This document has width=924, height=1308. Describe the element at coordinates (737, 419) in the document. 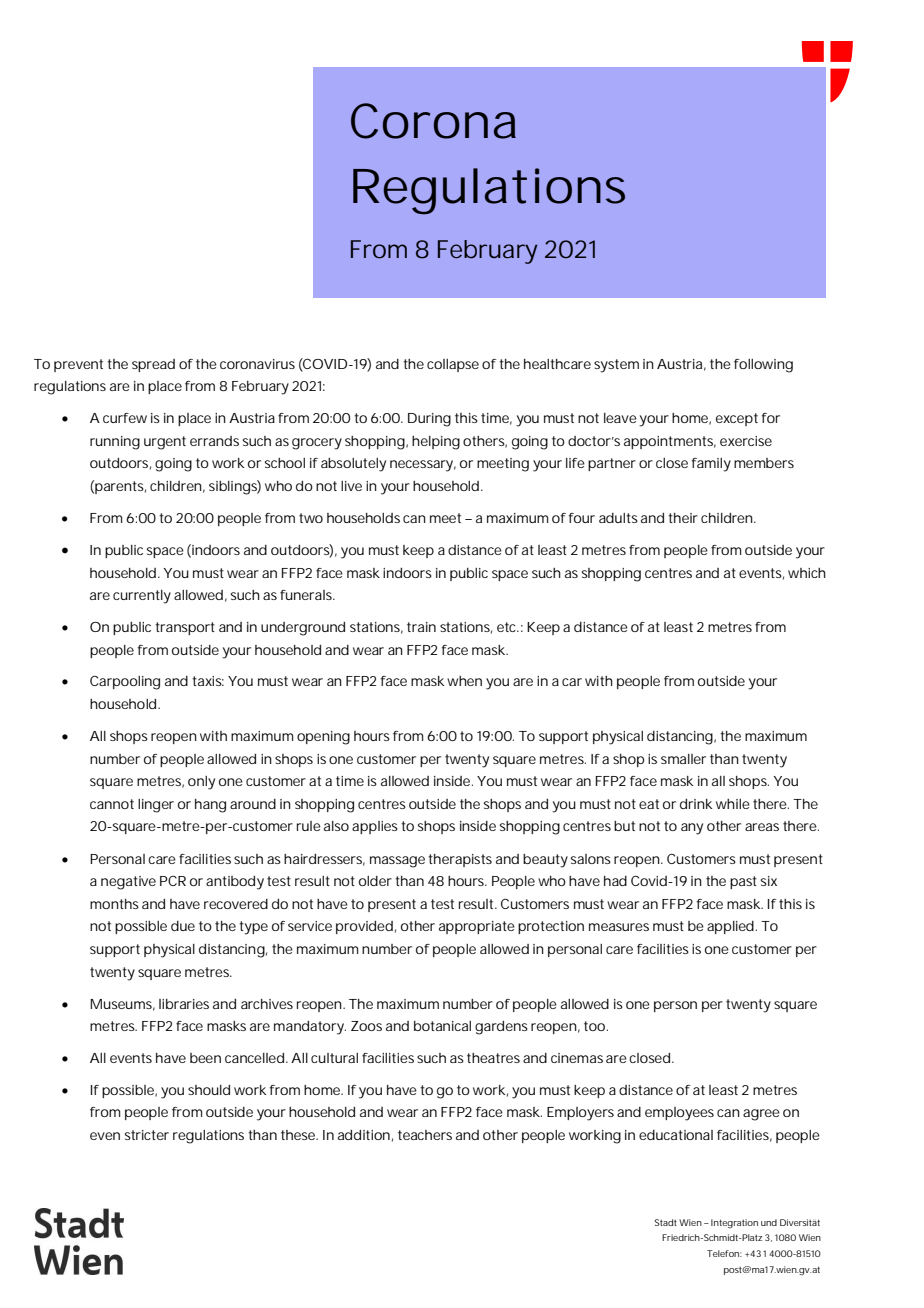

I see `except` at that location.
